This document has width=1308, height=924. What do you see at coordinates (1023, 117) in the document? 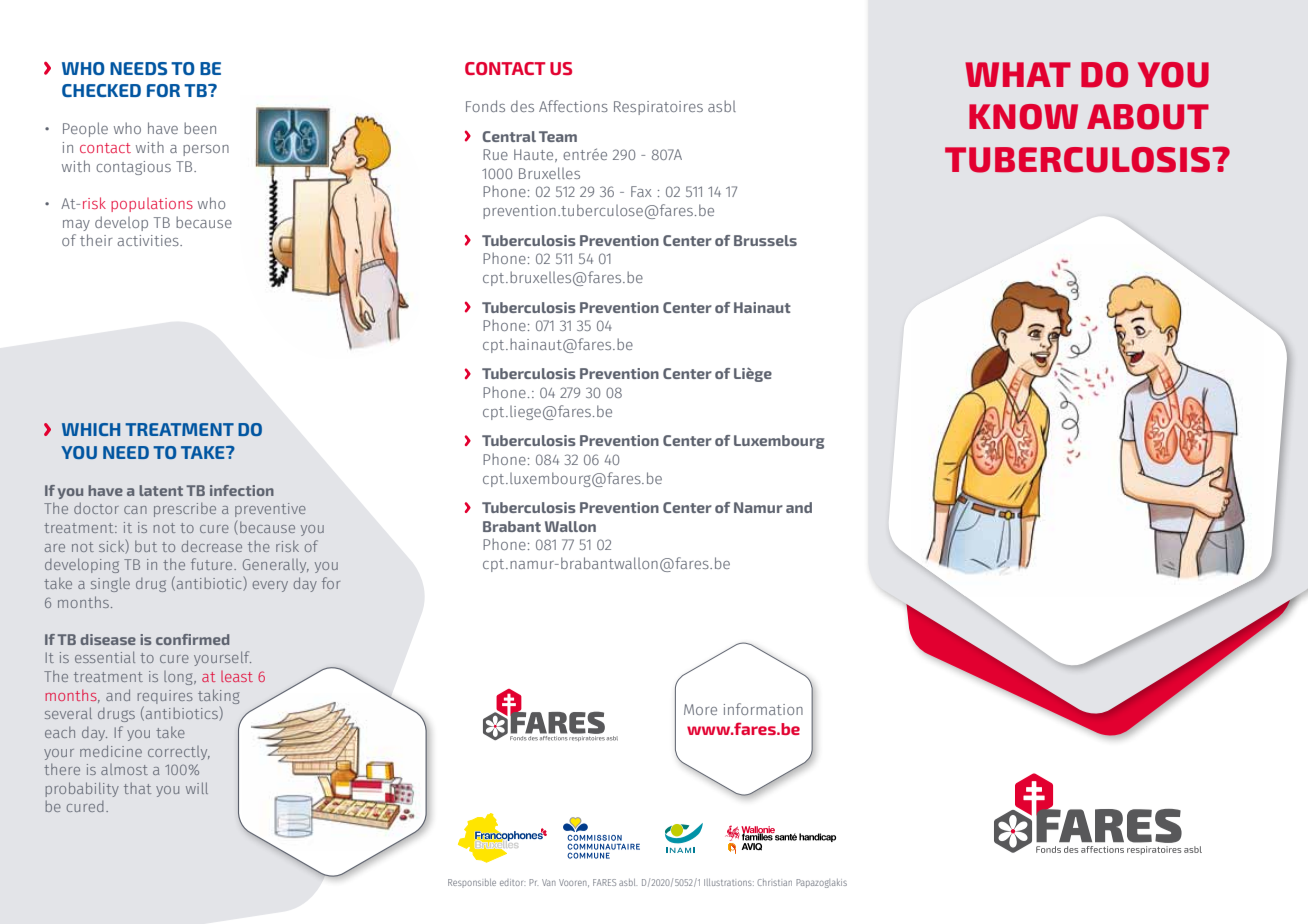
I see `know` at bounding box center [1023, 117].
